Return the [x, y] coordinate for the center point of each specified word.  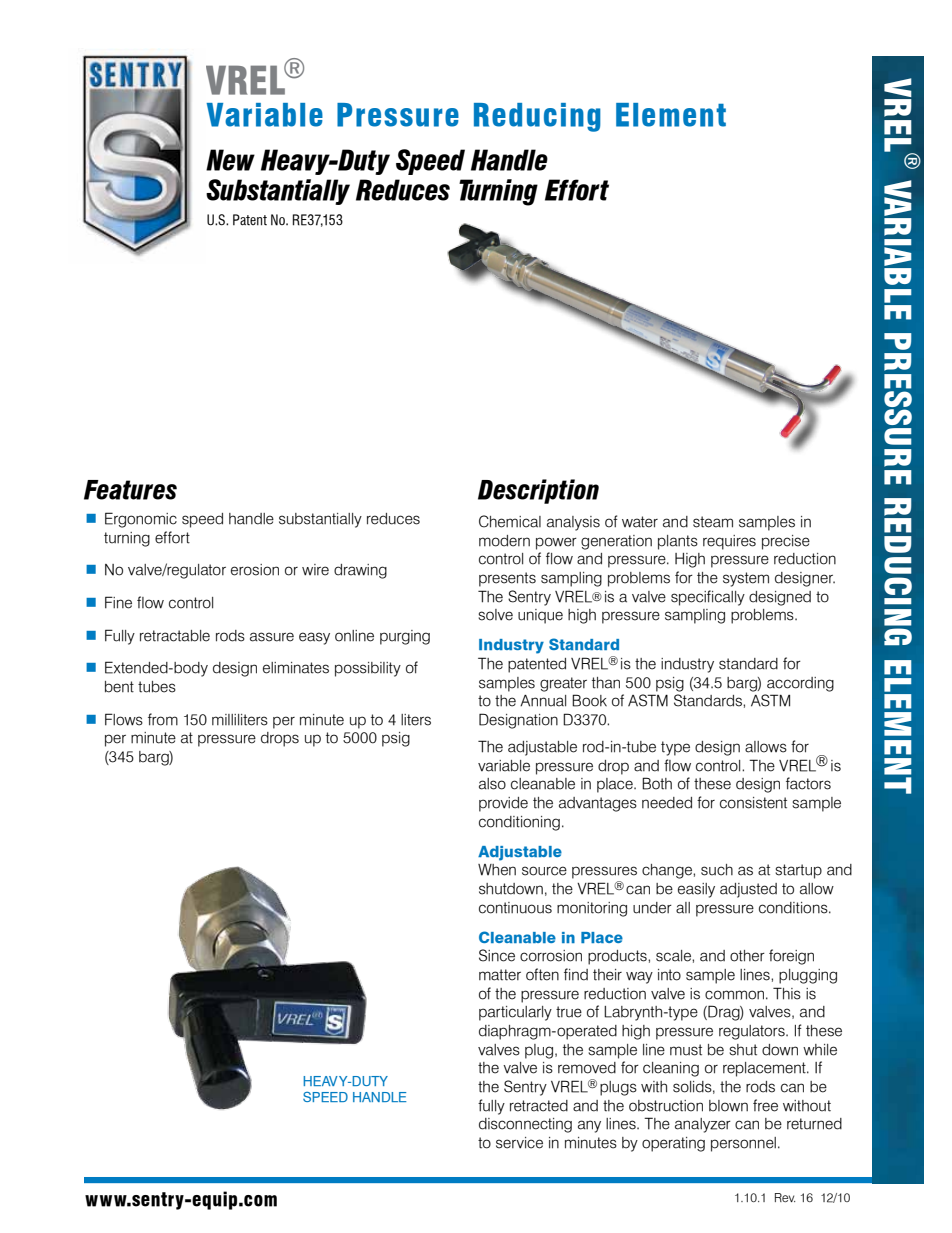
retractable [175, 636]
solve [495, 615]
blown [728, 1106]
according [800, 684]
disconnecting [525, 1125]
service [519, 1143]
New [230, 160]
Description [538, 491]
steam [713, 522]
